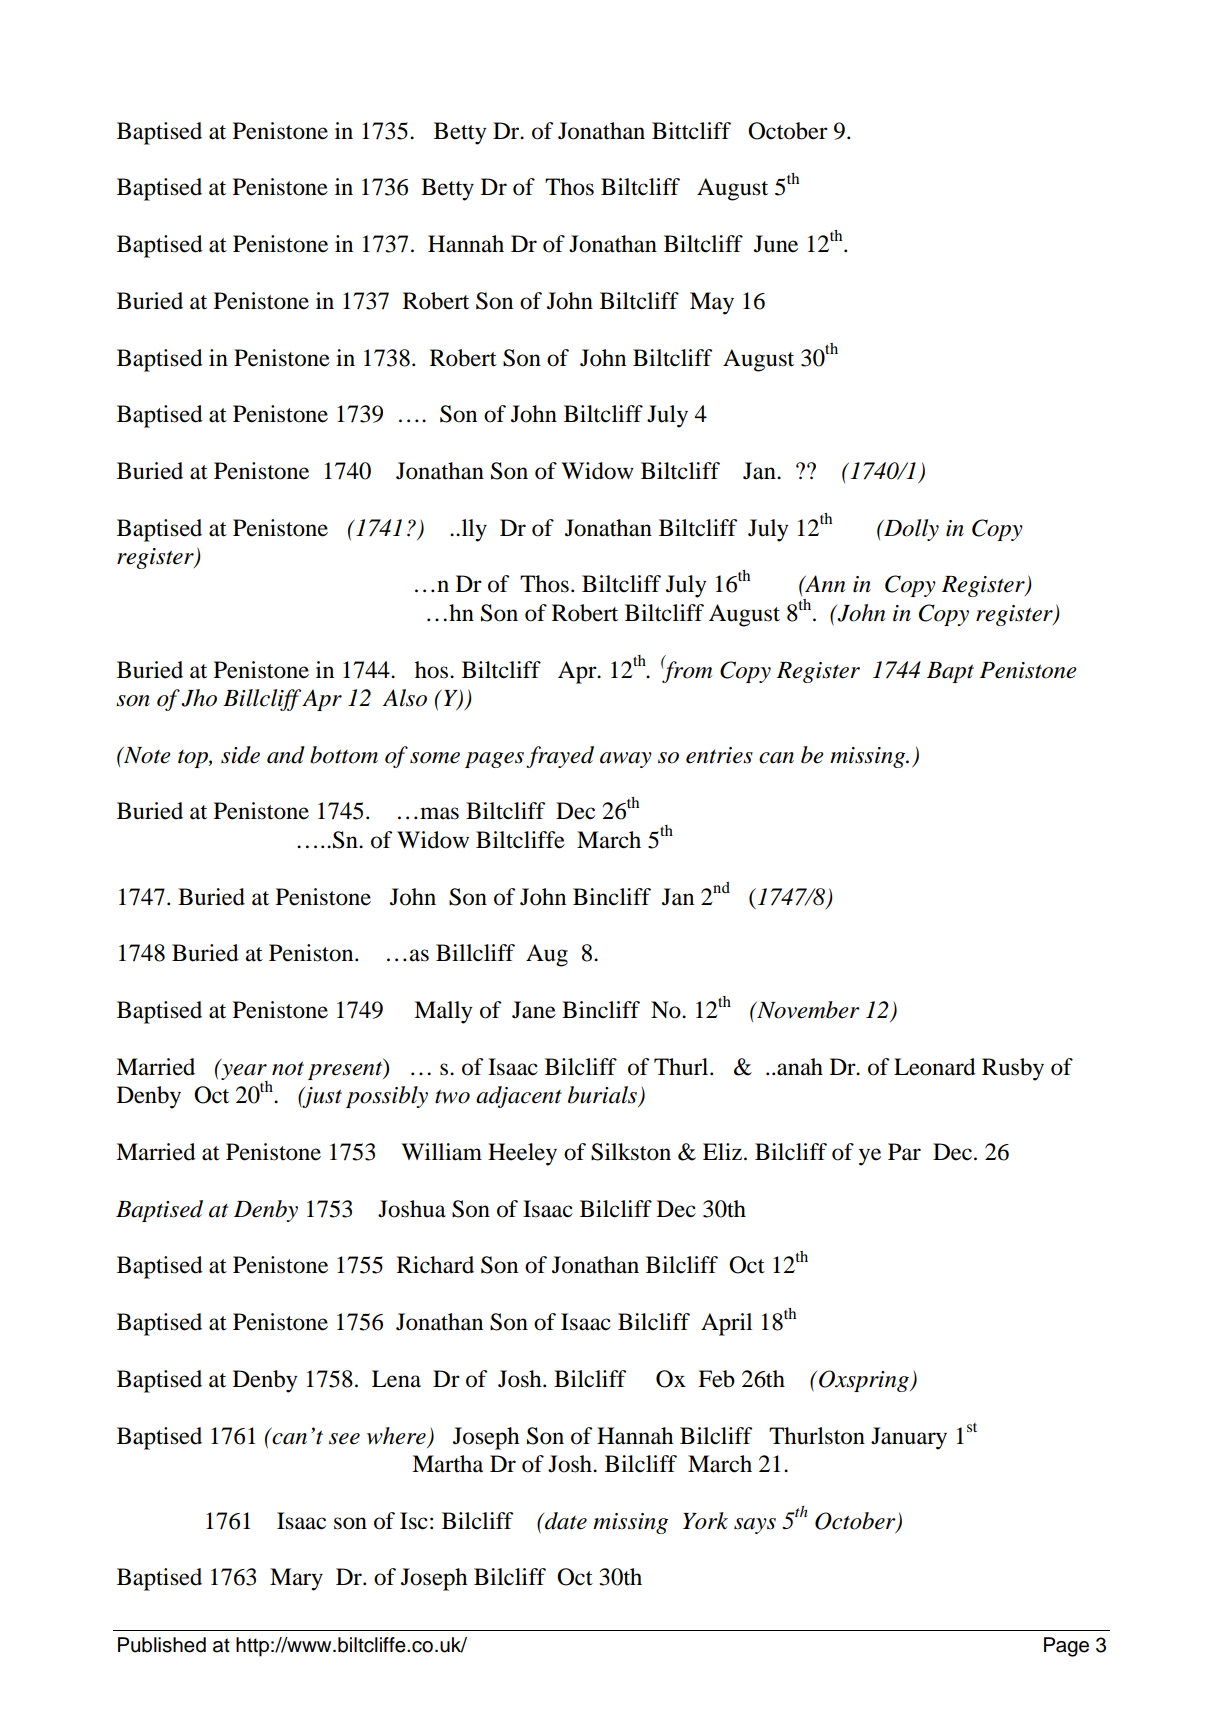  What do you see at coordinates (726, 1324) in the screenshot?
I see `April` at bounding box center [726, 1324].
